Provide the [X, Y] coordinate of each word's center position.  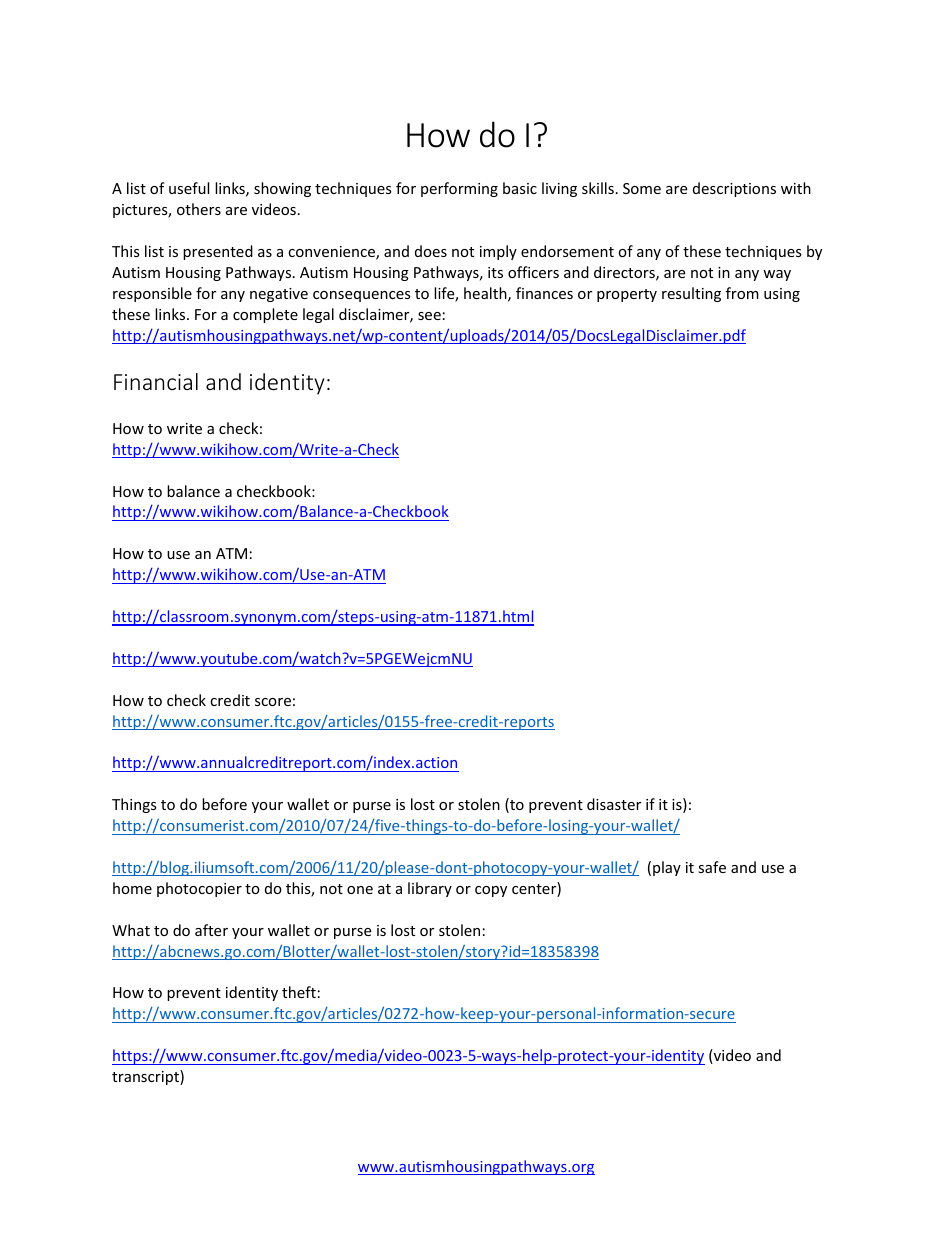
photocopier [199, 889]
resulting [691, 294]
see [429, 316]
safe [712, 867]
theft [299, 992]
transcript [146, 1077]
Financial [156, 381]
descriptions [734, 189]
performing [459, 189]
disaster [614, 804]
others [199, 209]
